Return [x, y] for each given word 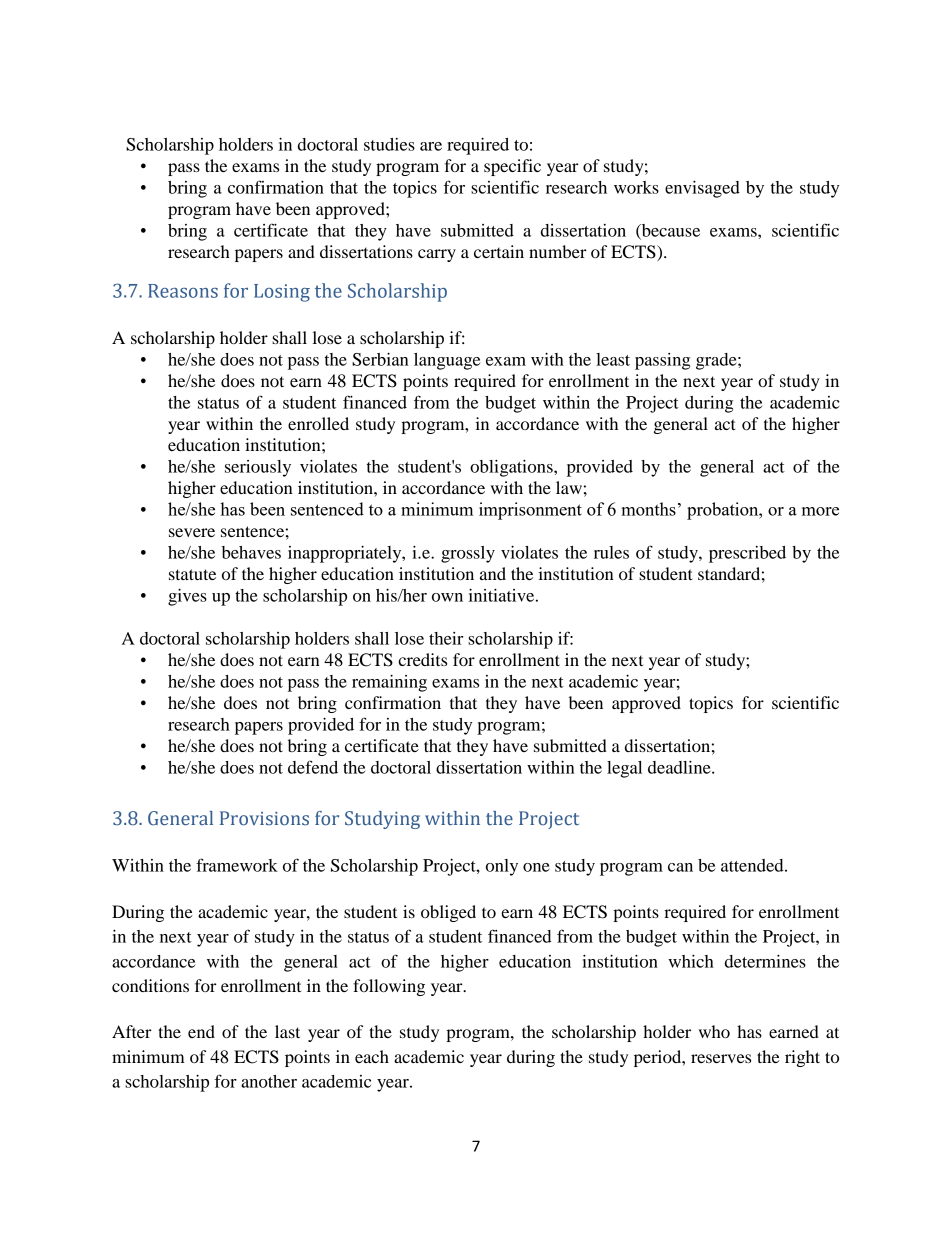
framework [237, 865]
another [269, 1081]
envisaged [702, 189]
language [447, 361]
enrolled [318, 423]
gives [187, 597]
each [372, 1056]
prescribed [747, 554]
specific [512, 167]
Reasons [183, 291]
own [447, 597]
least [613, 359]
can [680, 867]
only [502, 867]
